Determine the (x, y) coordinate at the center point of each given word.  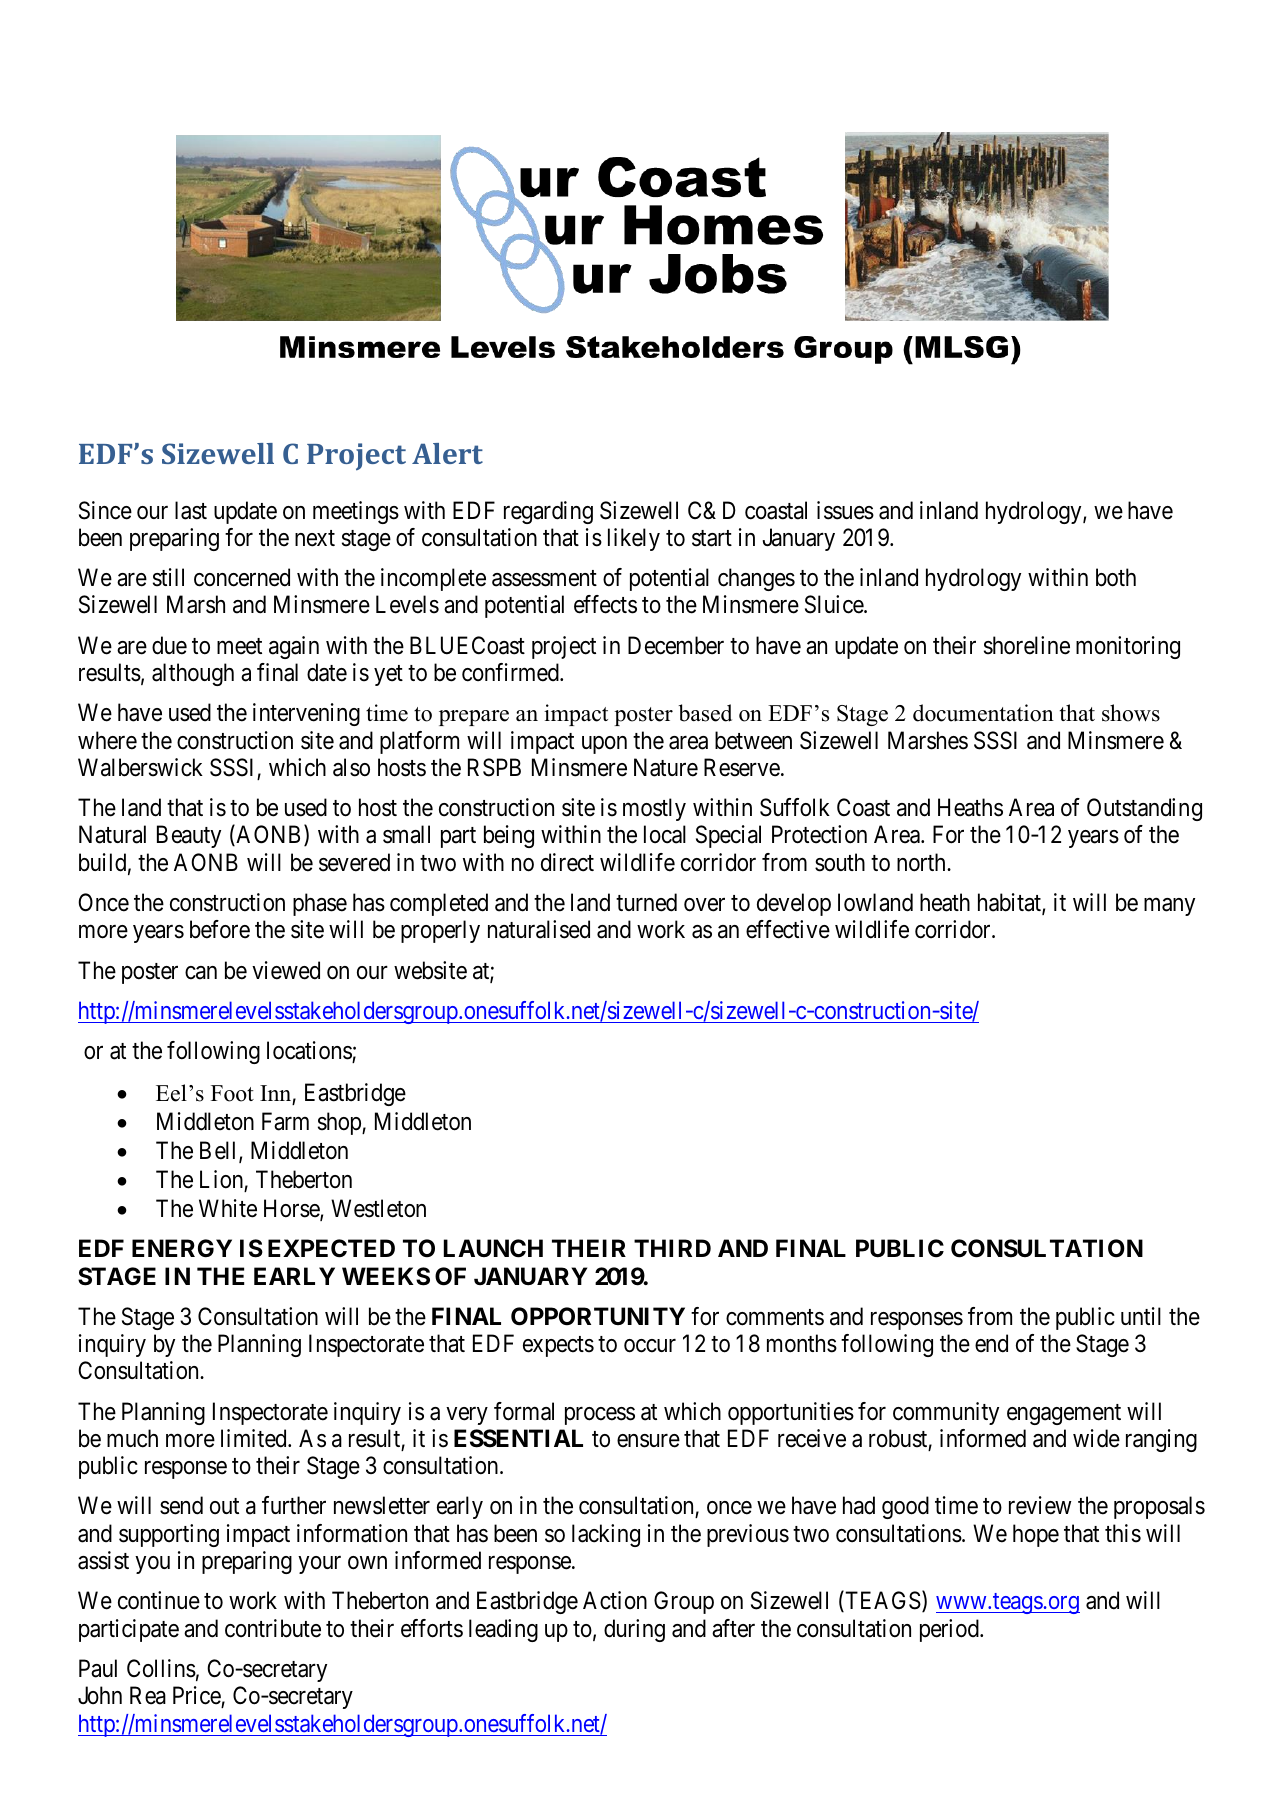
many (1169, 907)
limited (255, 1438)
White (228, 1208)
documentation (983, 713)
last (191, 510)
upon (604, 745)
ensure (648, 1441)
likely (634, 539)
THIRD (672, 1248)
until (1141, 1316)
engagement (1064, 1414)
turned (646, 902)
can (201, 973)
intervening (306, 714)
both (1116, 577)
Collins (161, 1668)
